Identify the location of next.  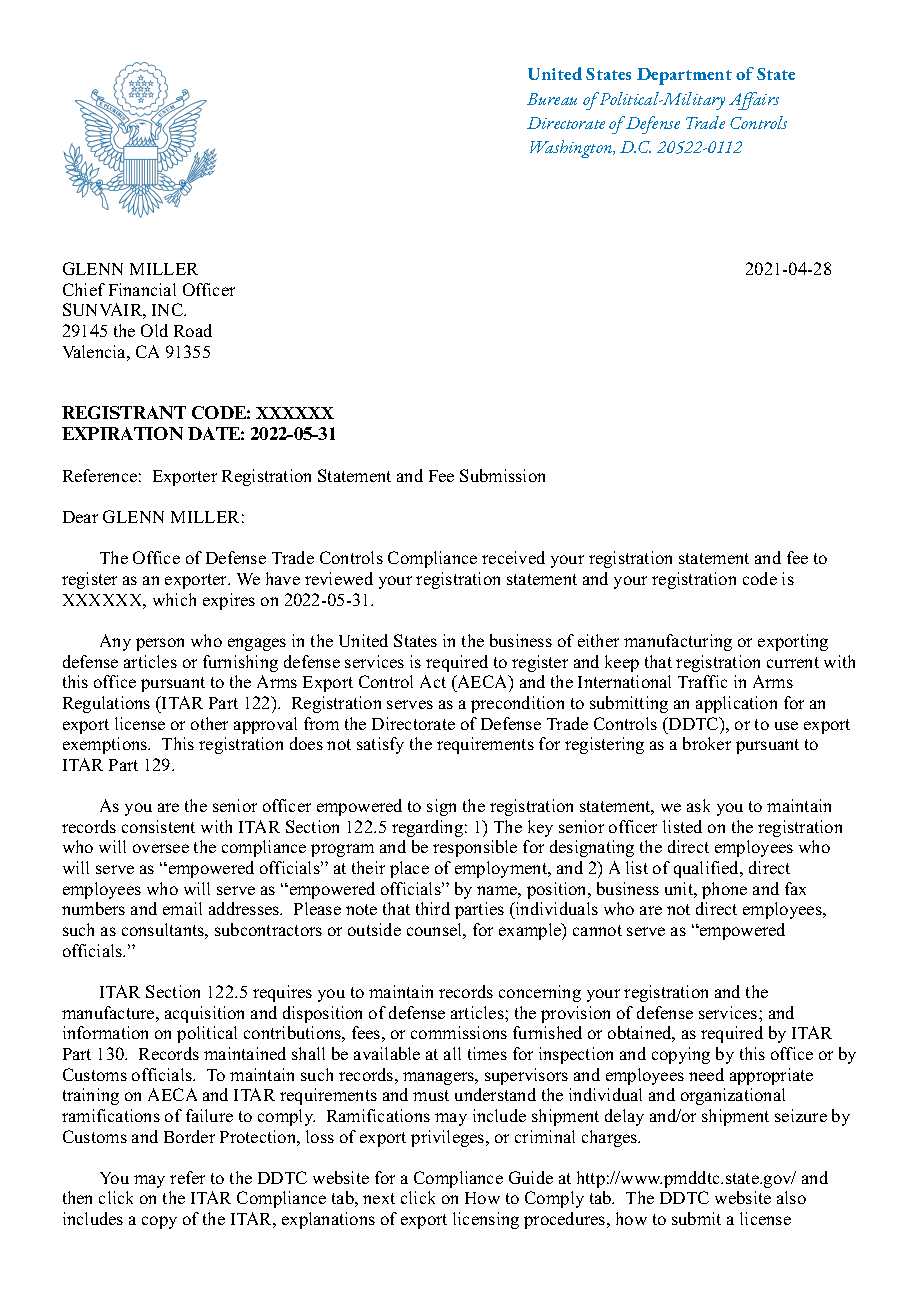
(379, 1198).
